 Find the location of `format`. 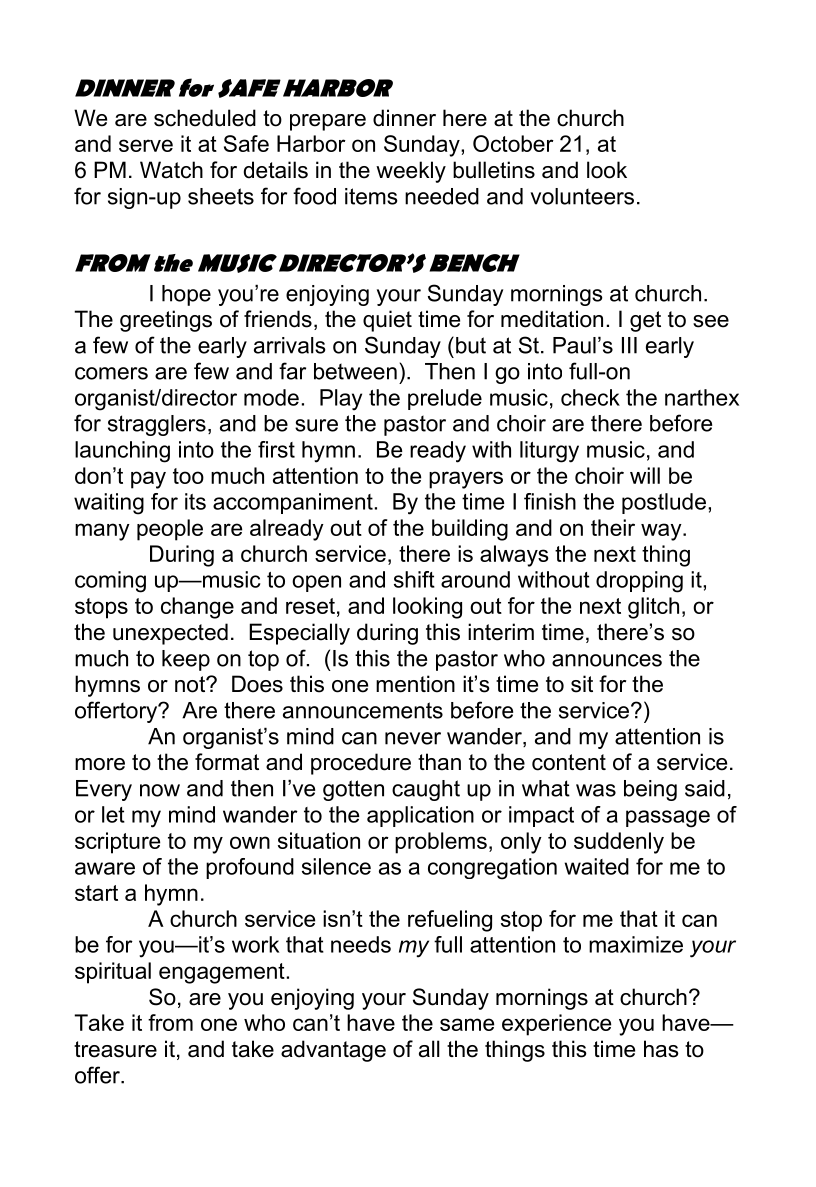

format is located at coordinates (227, 762).
